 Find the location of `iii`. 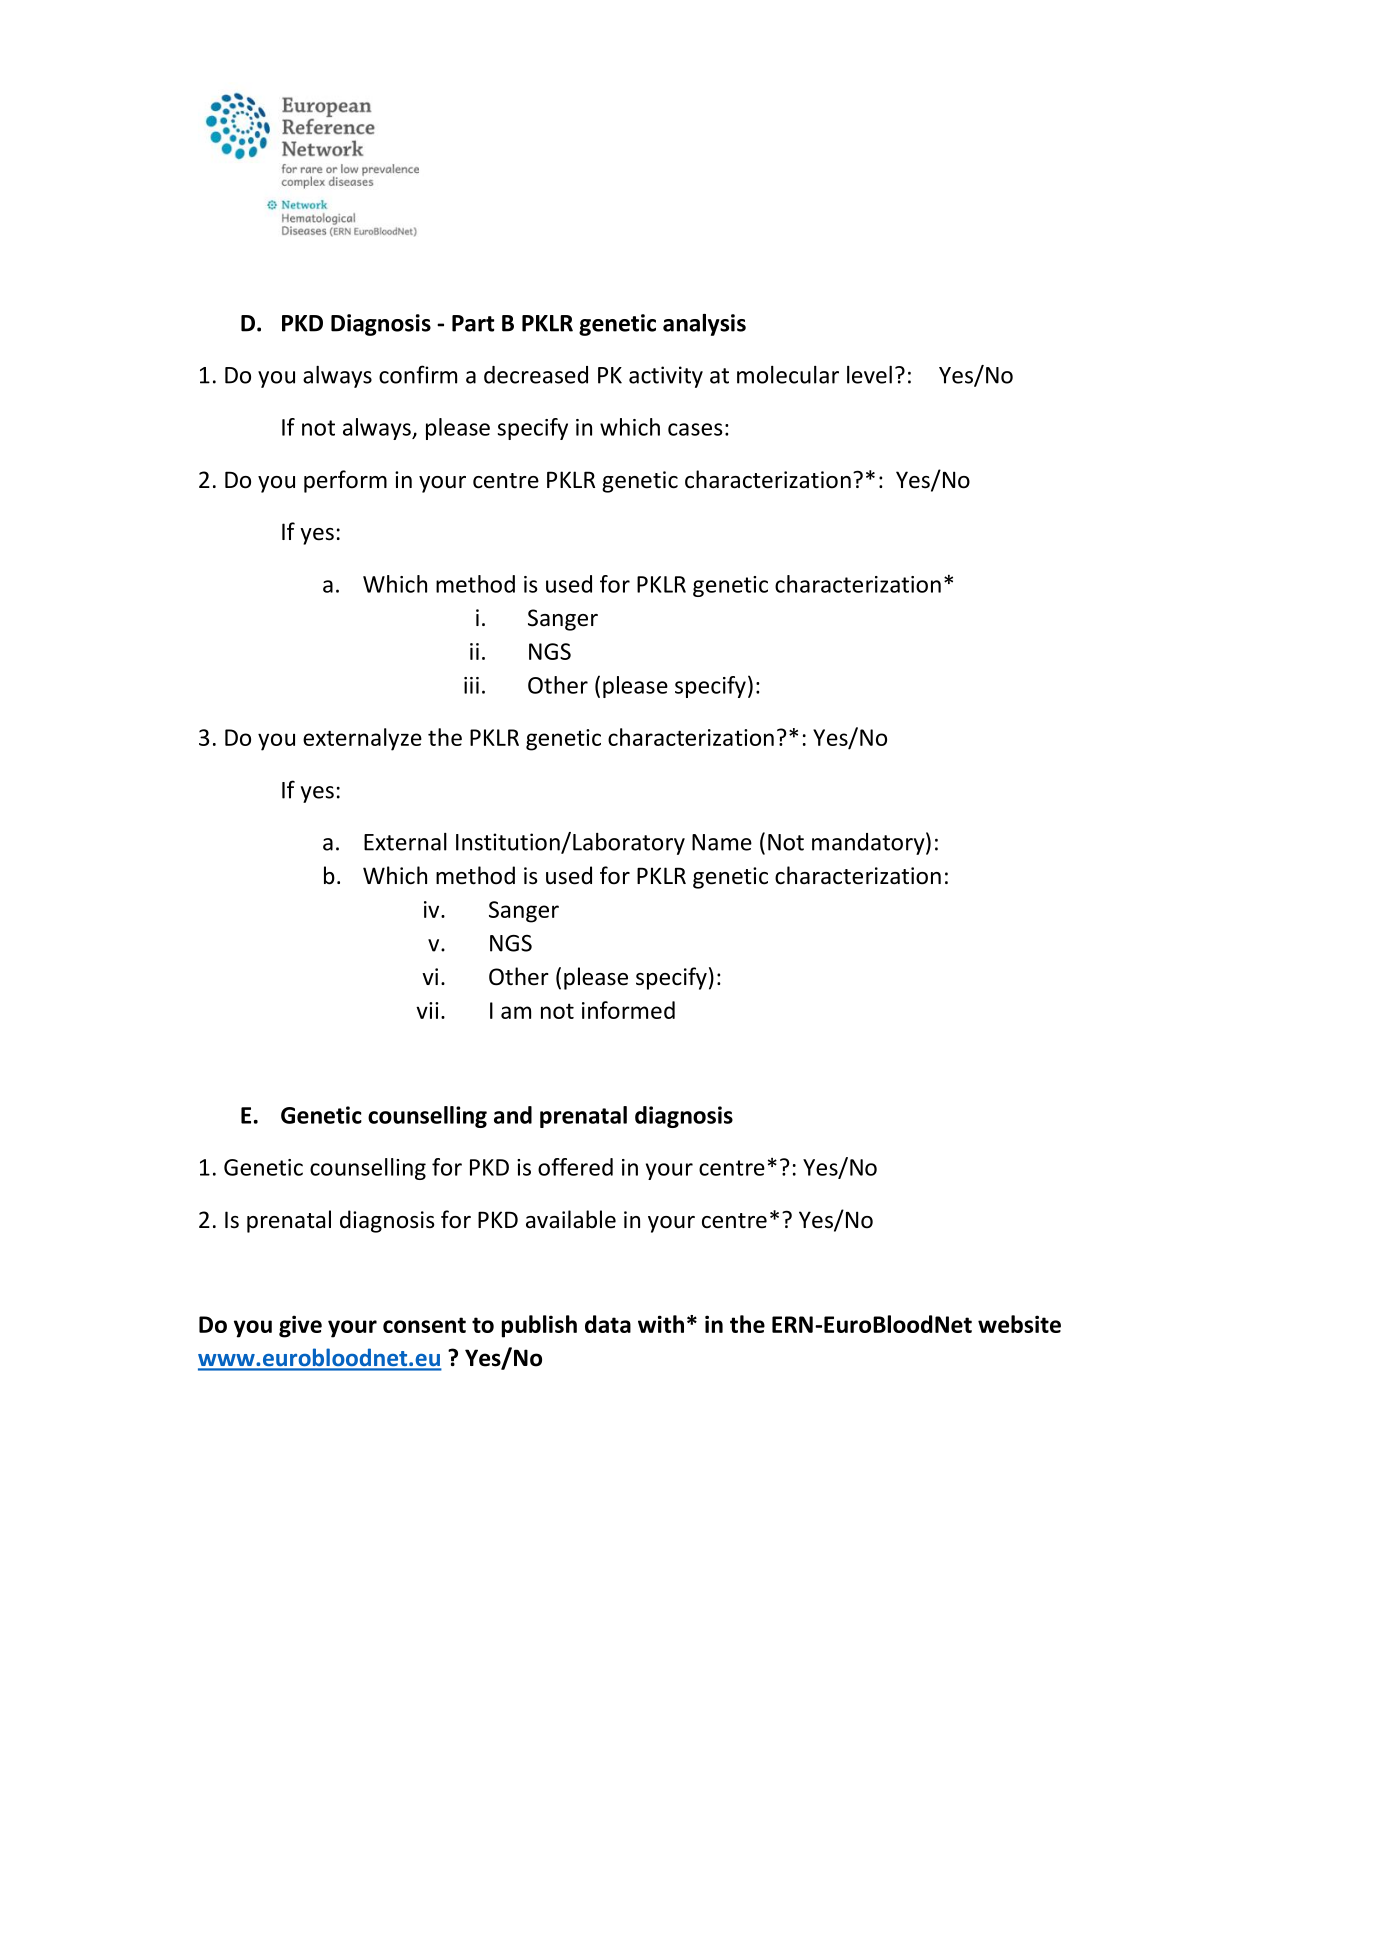

iii is located at coordinates (471, 685).
